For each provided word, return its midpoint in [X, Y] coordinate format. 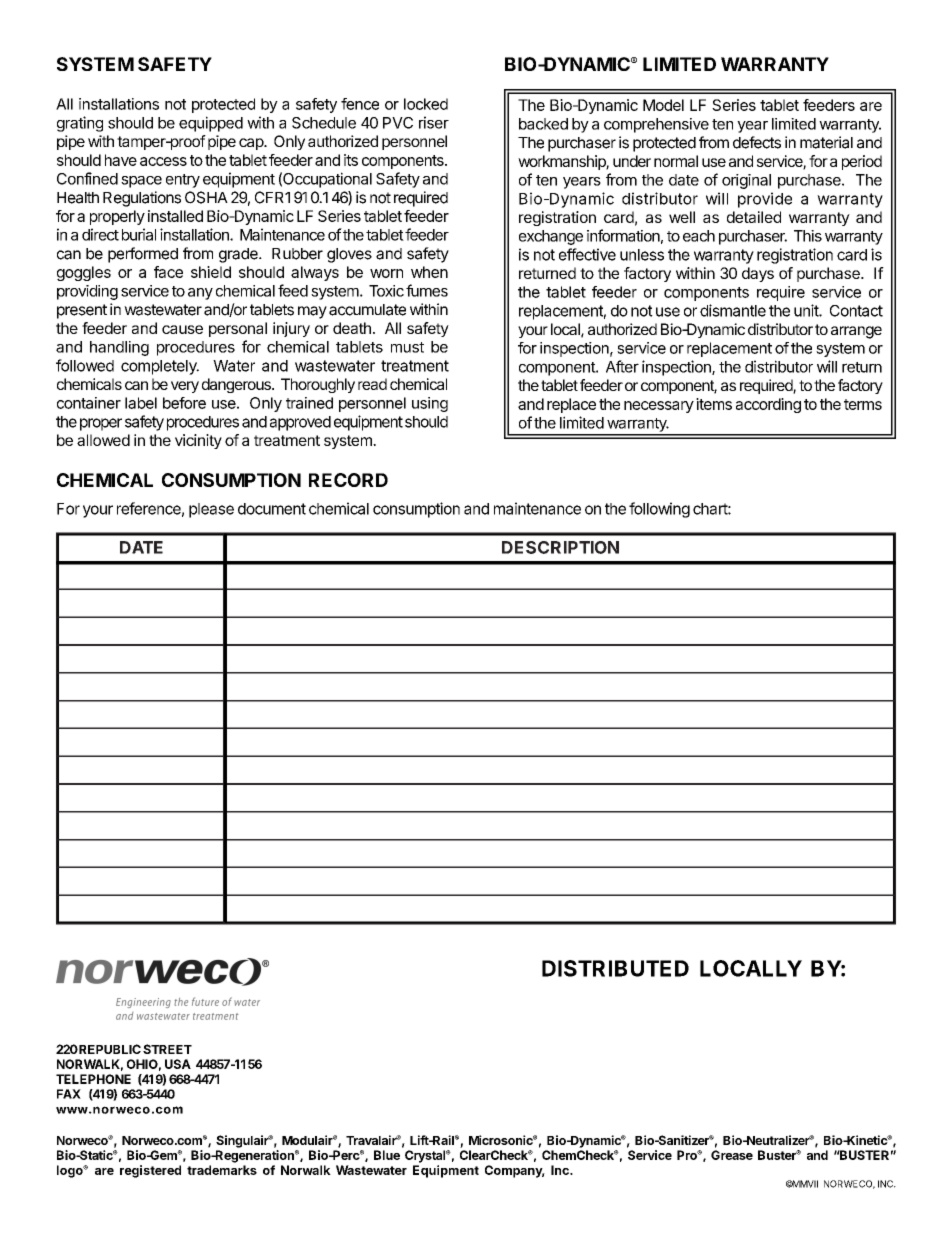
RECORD [348, 480]
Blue [387, 1155]
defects [757, 142]
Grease [732, 1155]
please [211, 510]
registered [150, 1171]
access [163, 161]
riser [434, 122]
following [659, 510]
